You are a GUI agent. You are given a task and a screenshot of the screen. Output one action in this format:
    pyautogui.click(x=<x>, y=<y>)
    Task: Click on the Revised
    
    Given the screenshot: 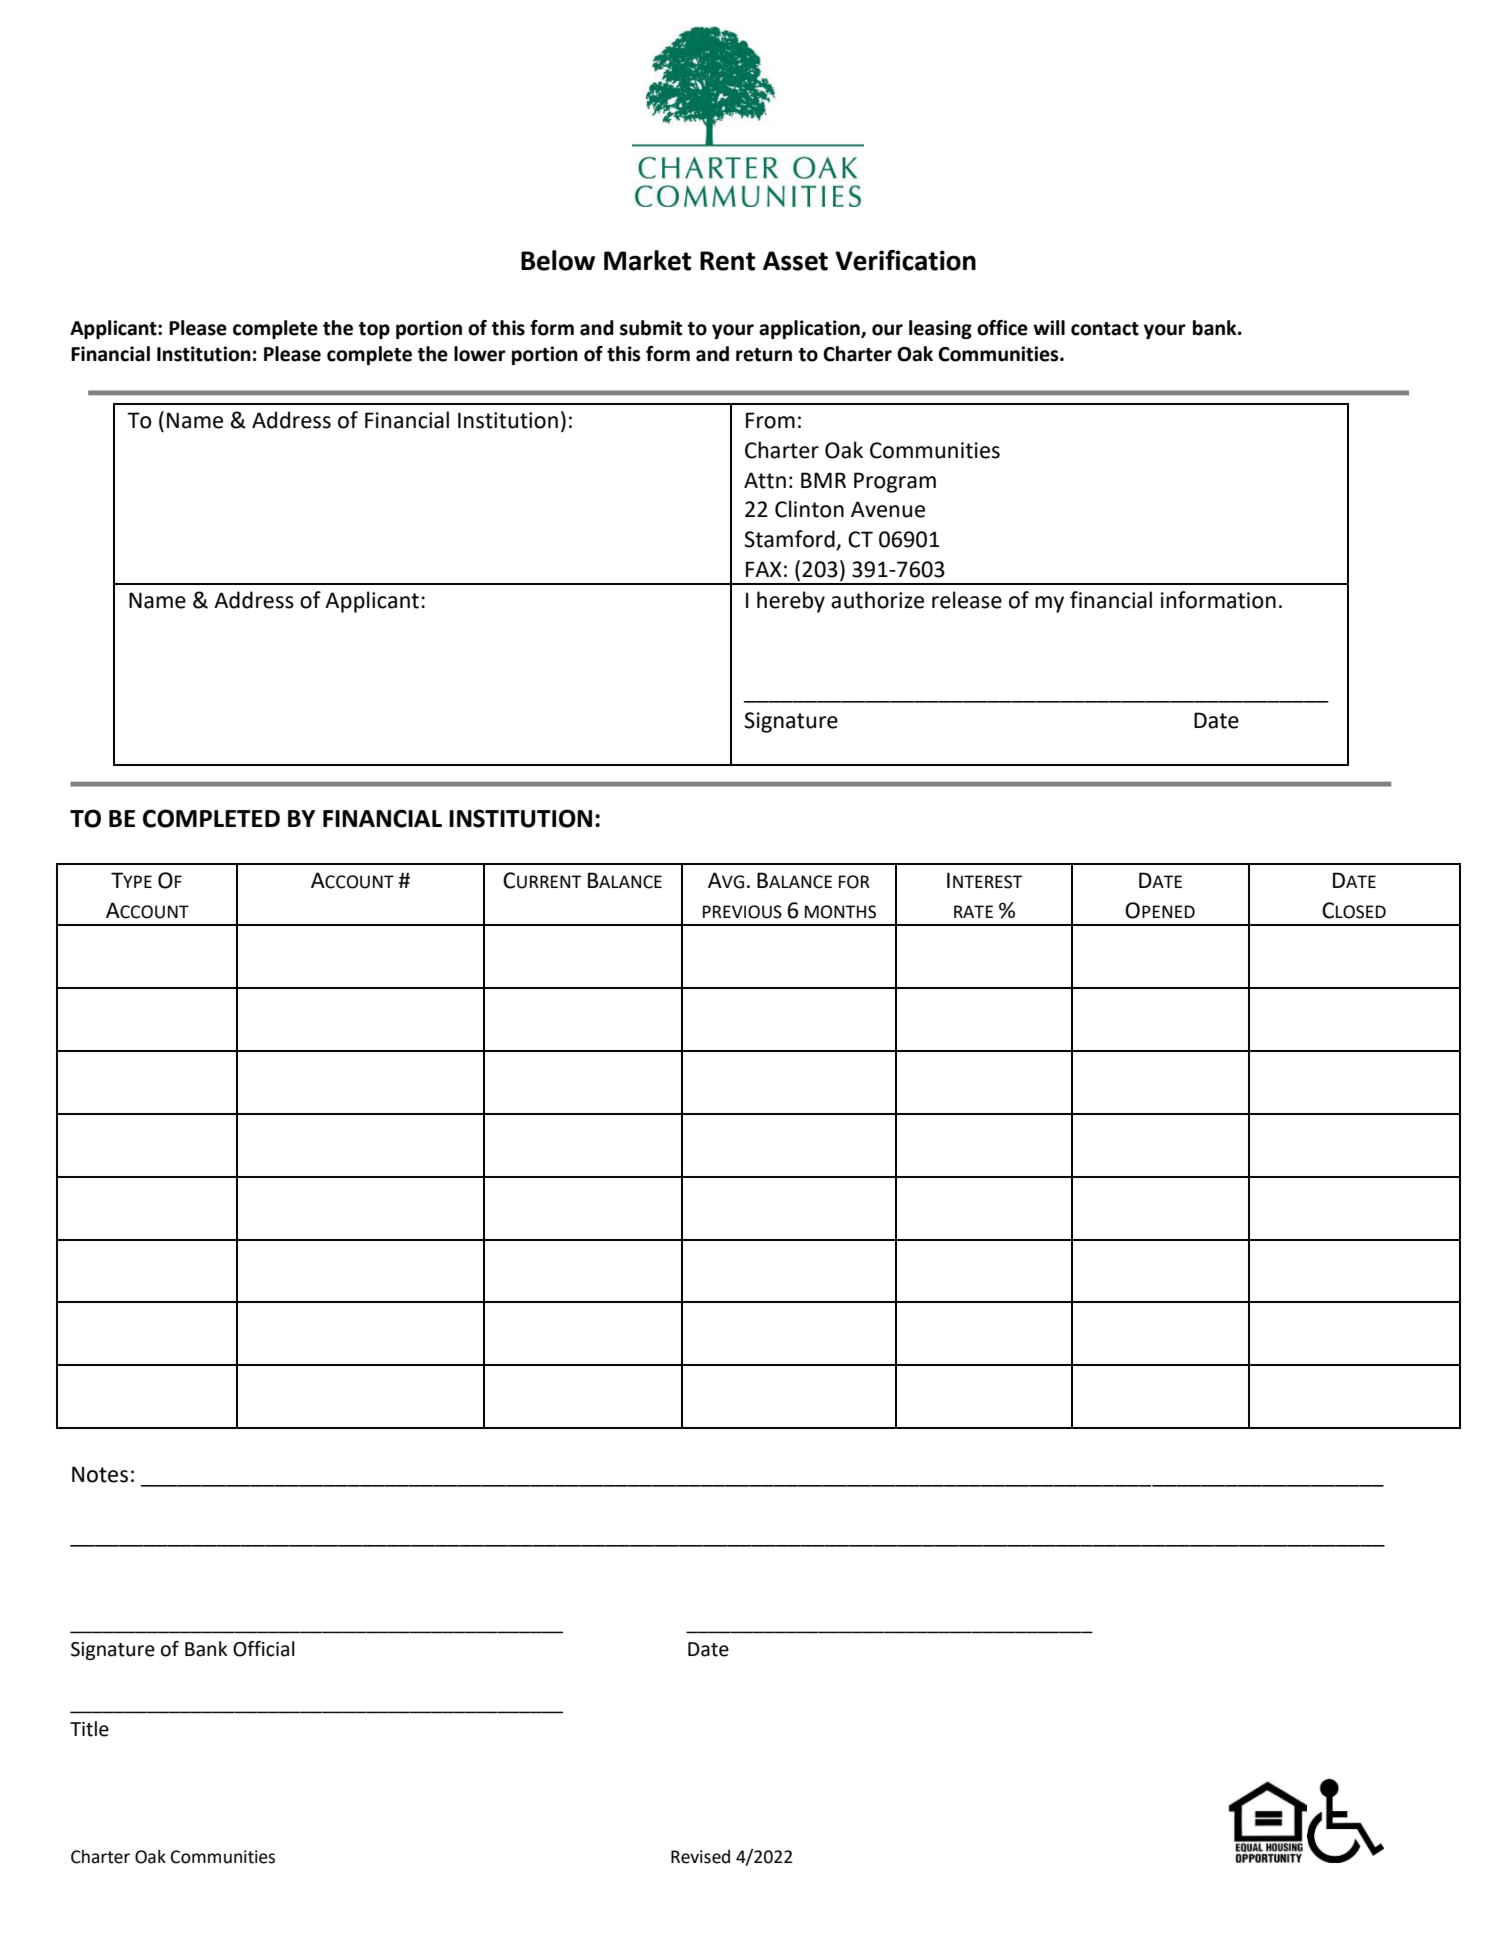 What is the action you would take?
    pyautogui.click(x=700, y=1857)
